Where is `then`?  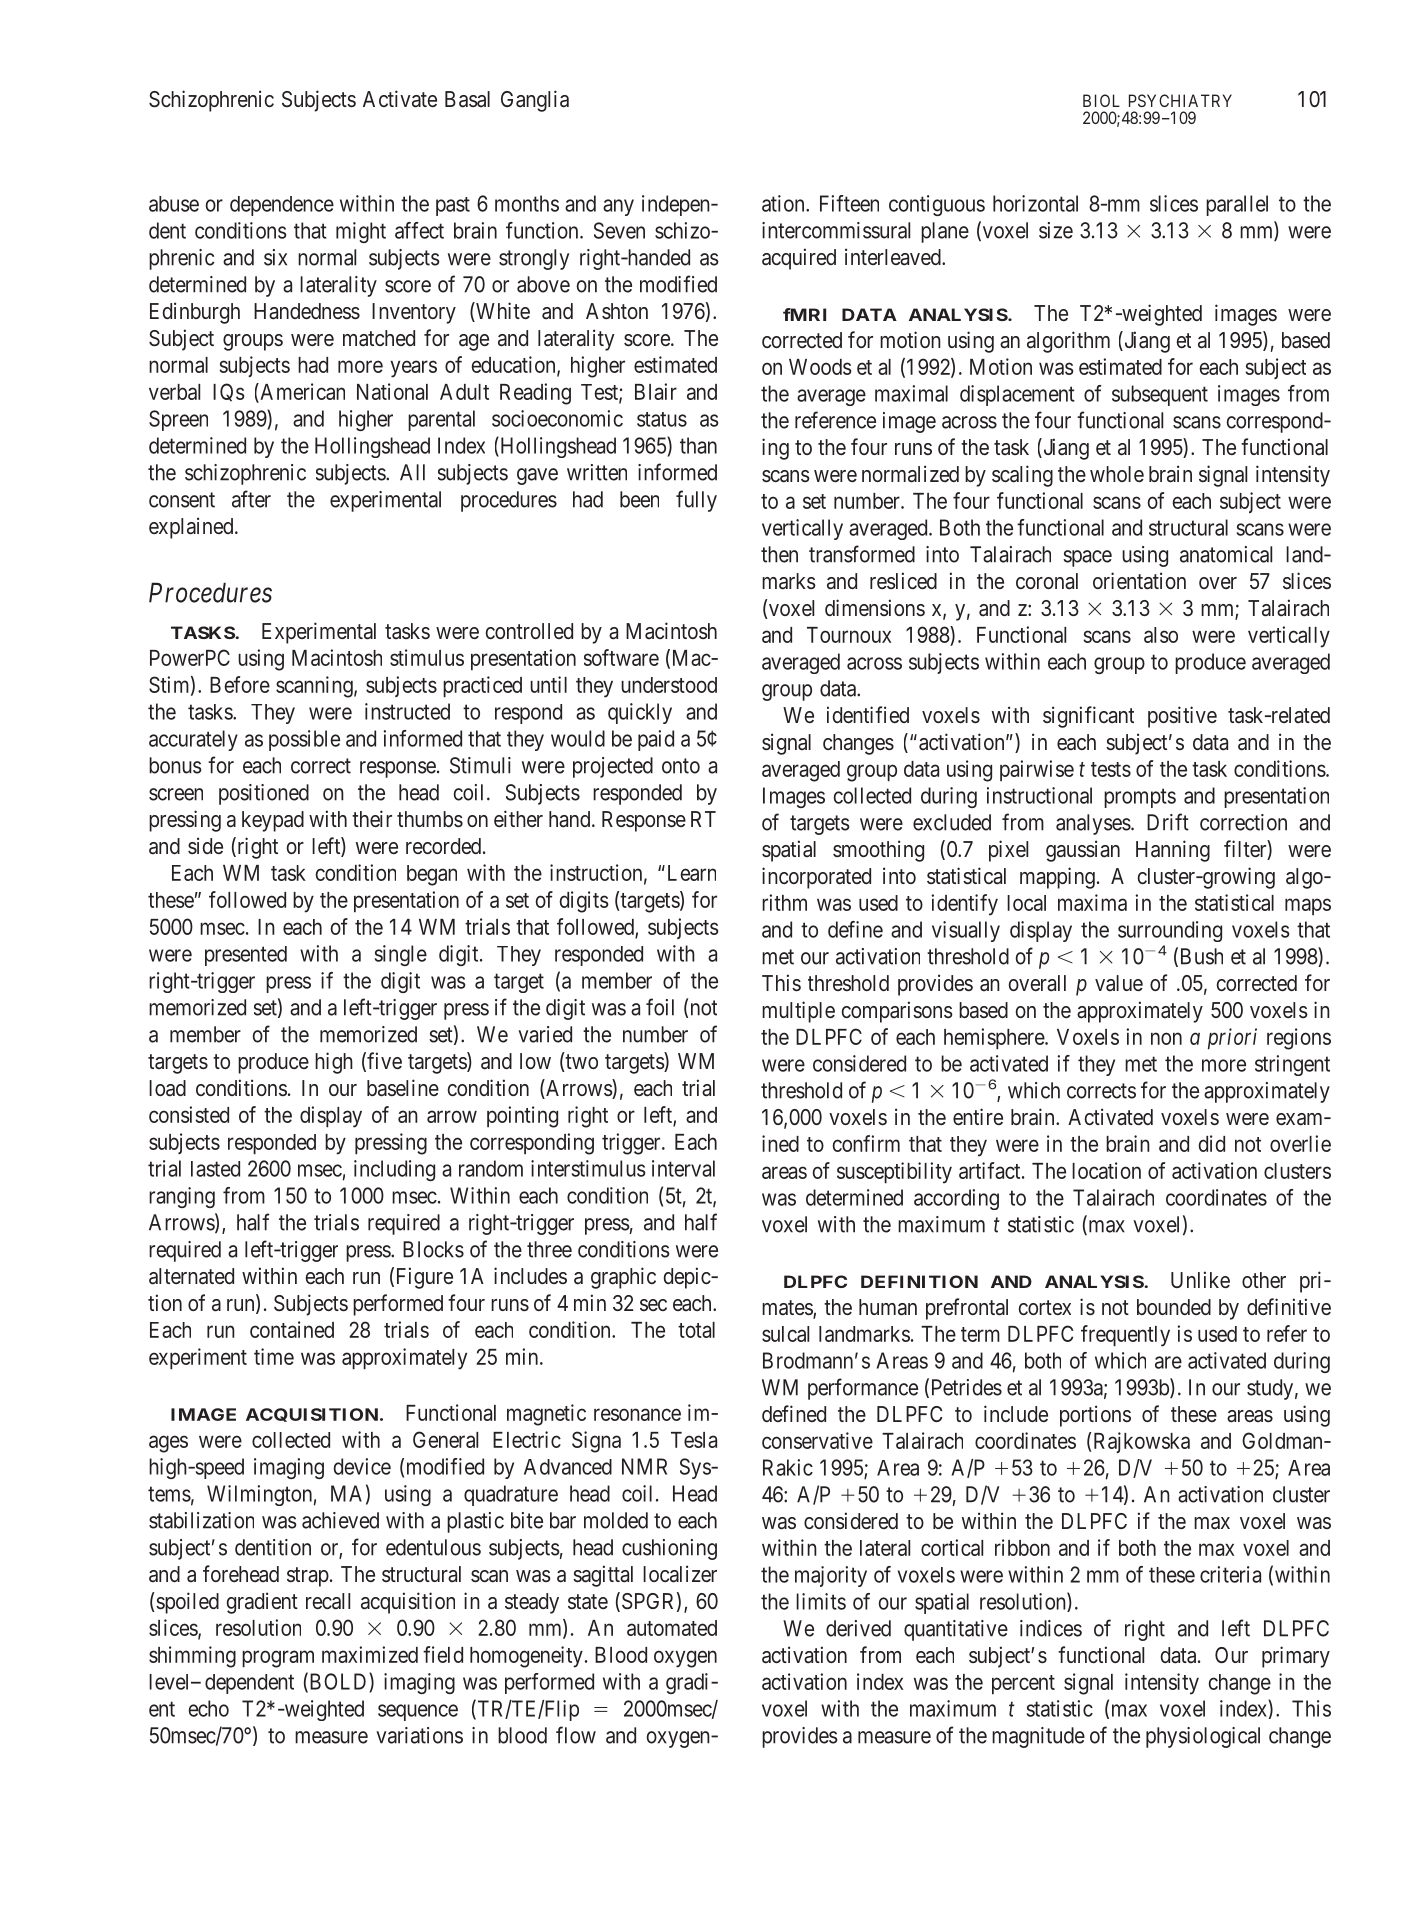
then is located at coordinates (779, 554).
